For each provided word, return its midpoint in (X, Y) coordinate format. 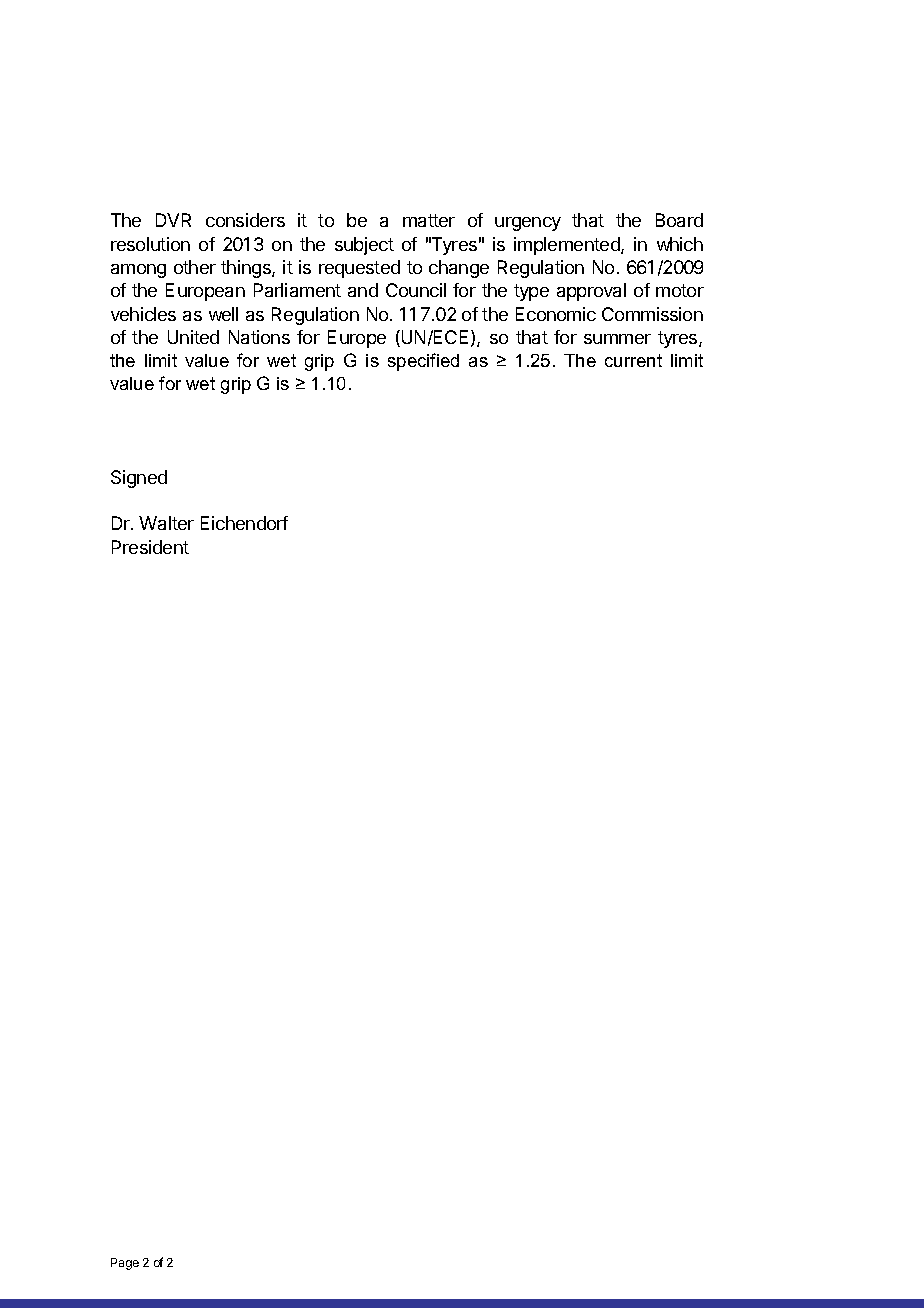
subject (364, 246)
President (150, 547)
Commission (652, 314)
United (193, 337)
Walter (166, 523)
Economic (556, 314)
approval (591, 292)
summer (617, 339)
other (195, 267)
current (633, 360)
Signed (139, 479)
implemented (568, 246)
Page (125, 1264)
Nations (259, 337)
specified (423, 362)
